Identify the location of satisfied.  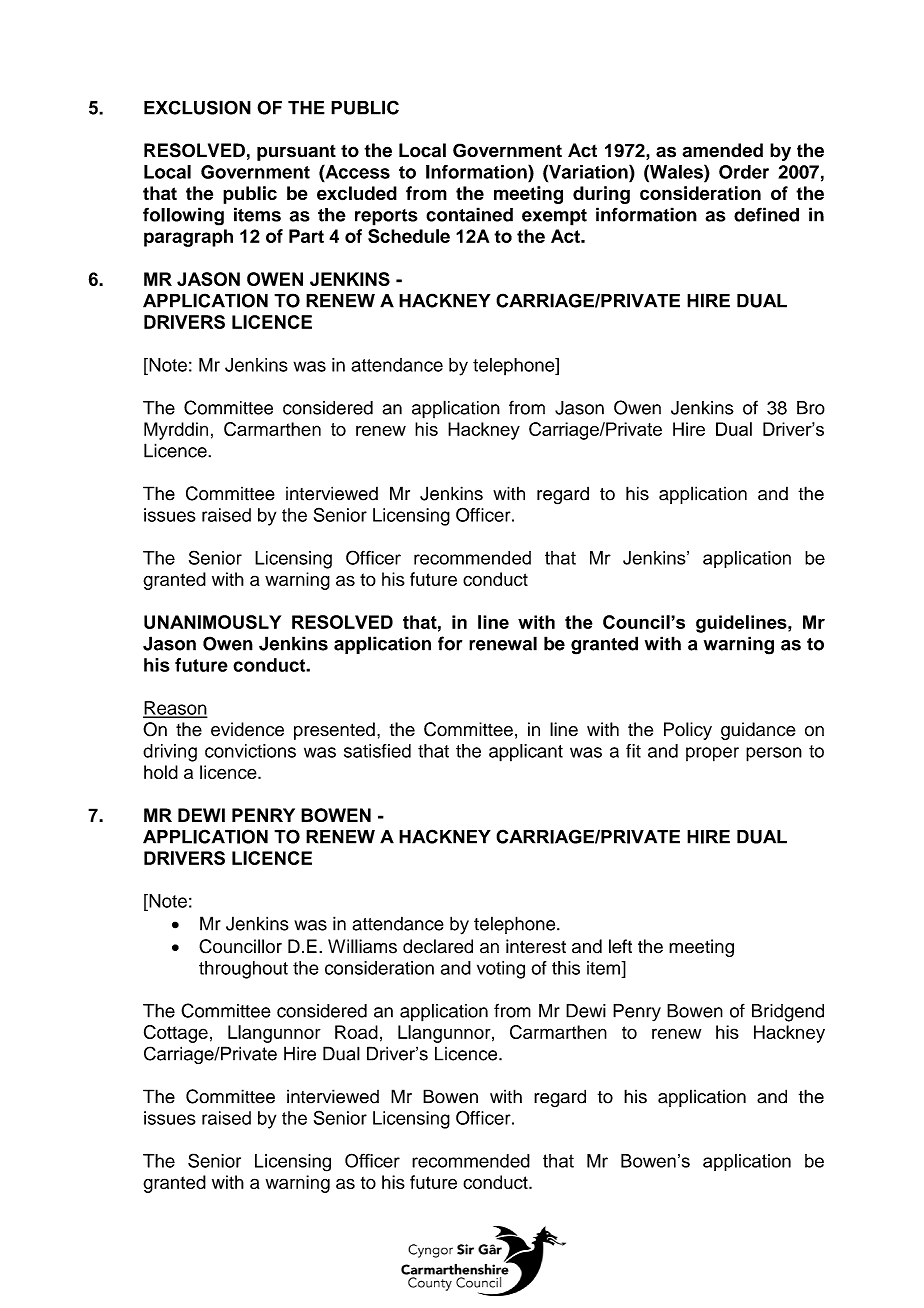
(377, 751).
